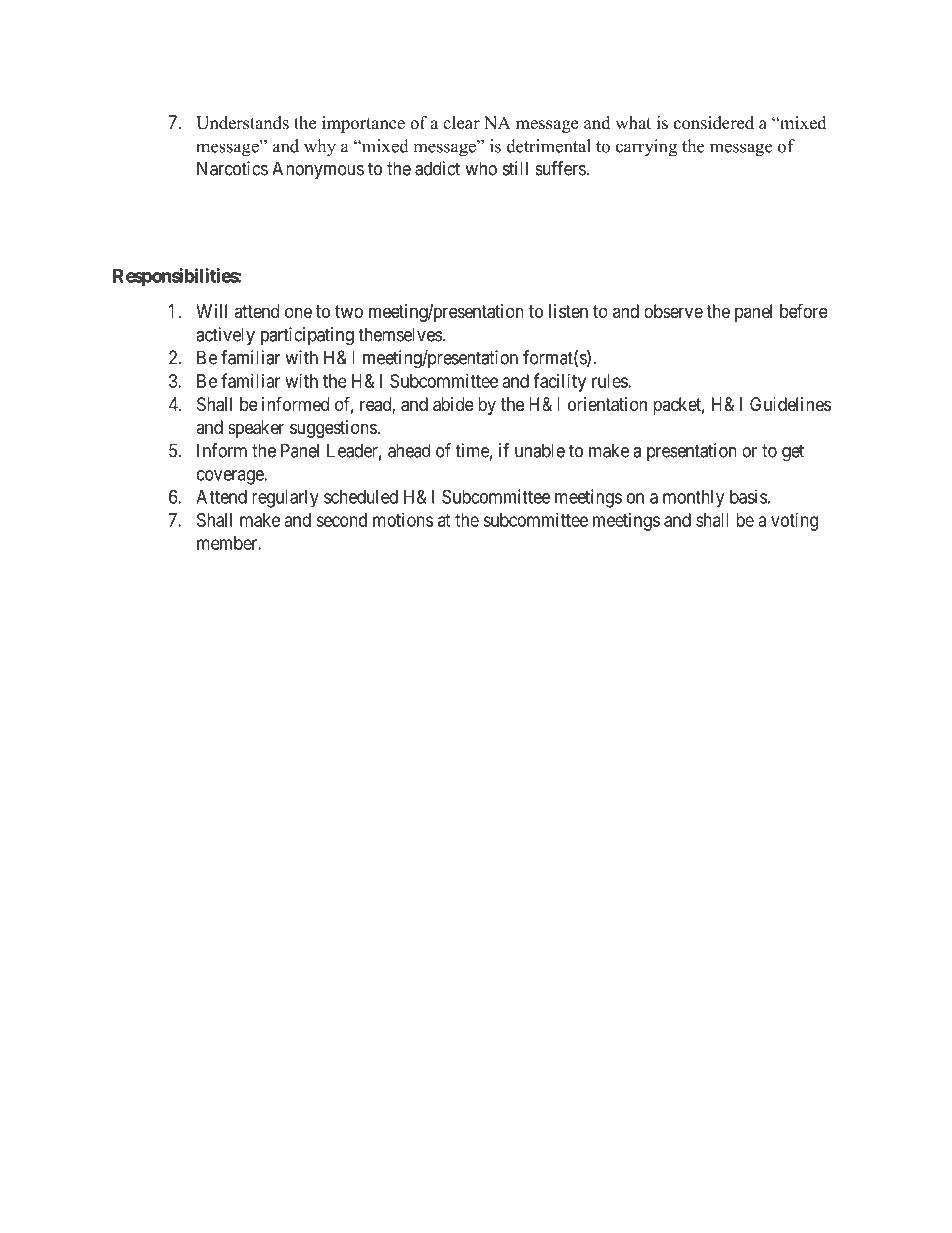 The height and width of the page is (1233, 952). I want to click on motions, so click(403, 520).
